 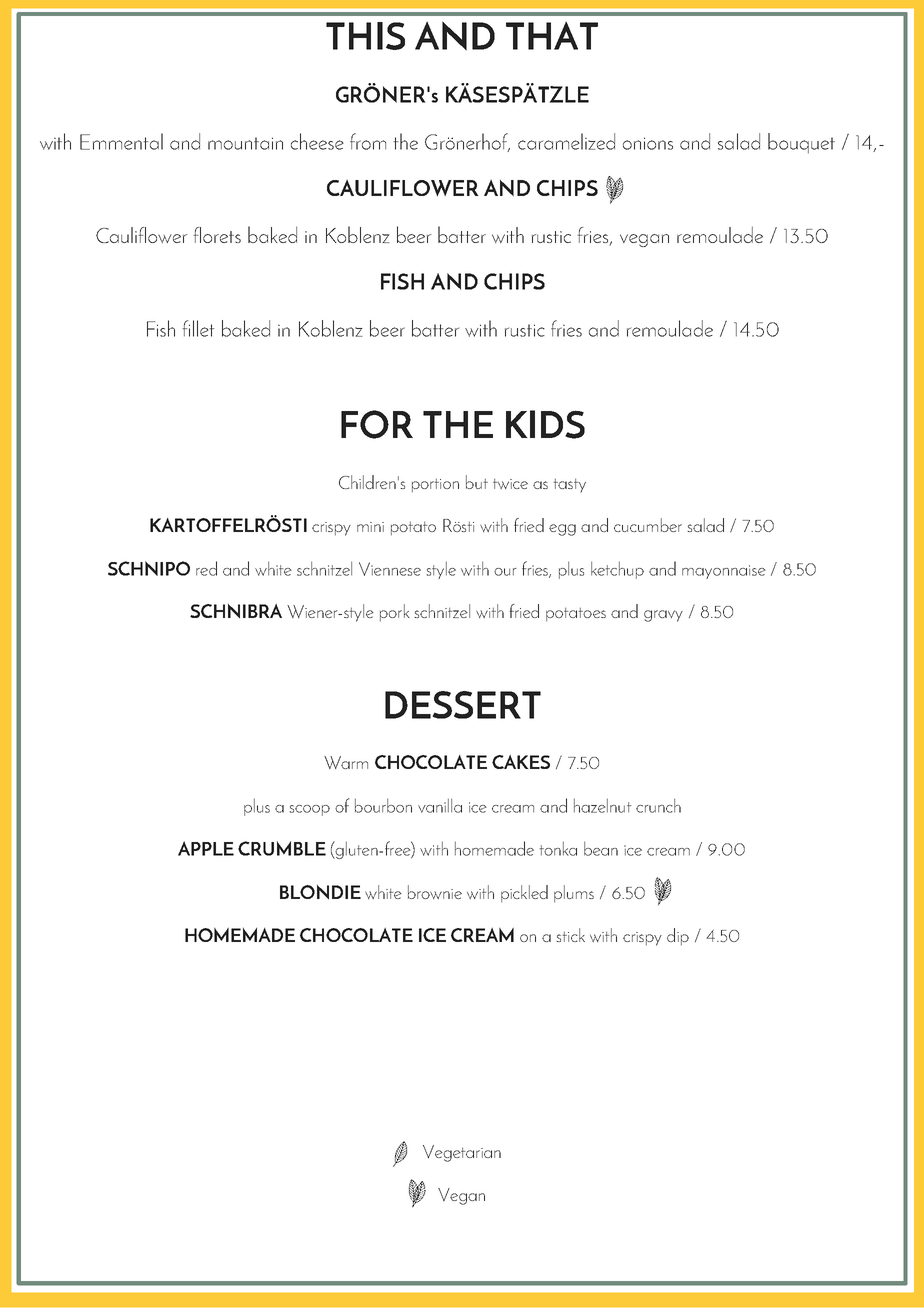 What do you see at coordinates (552, 36) in the screenshot?
I see `THAT` at bounding box center [552, 36].
